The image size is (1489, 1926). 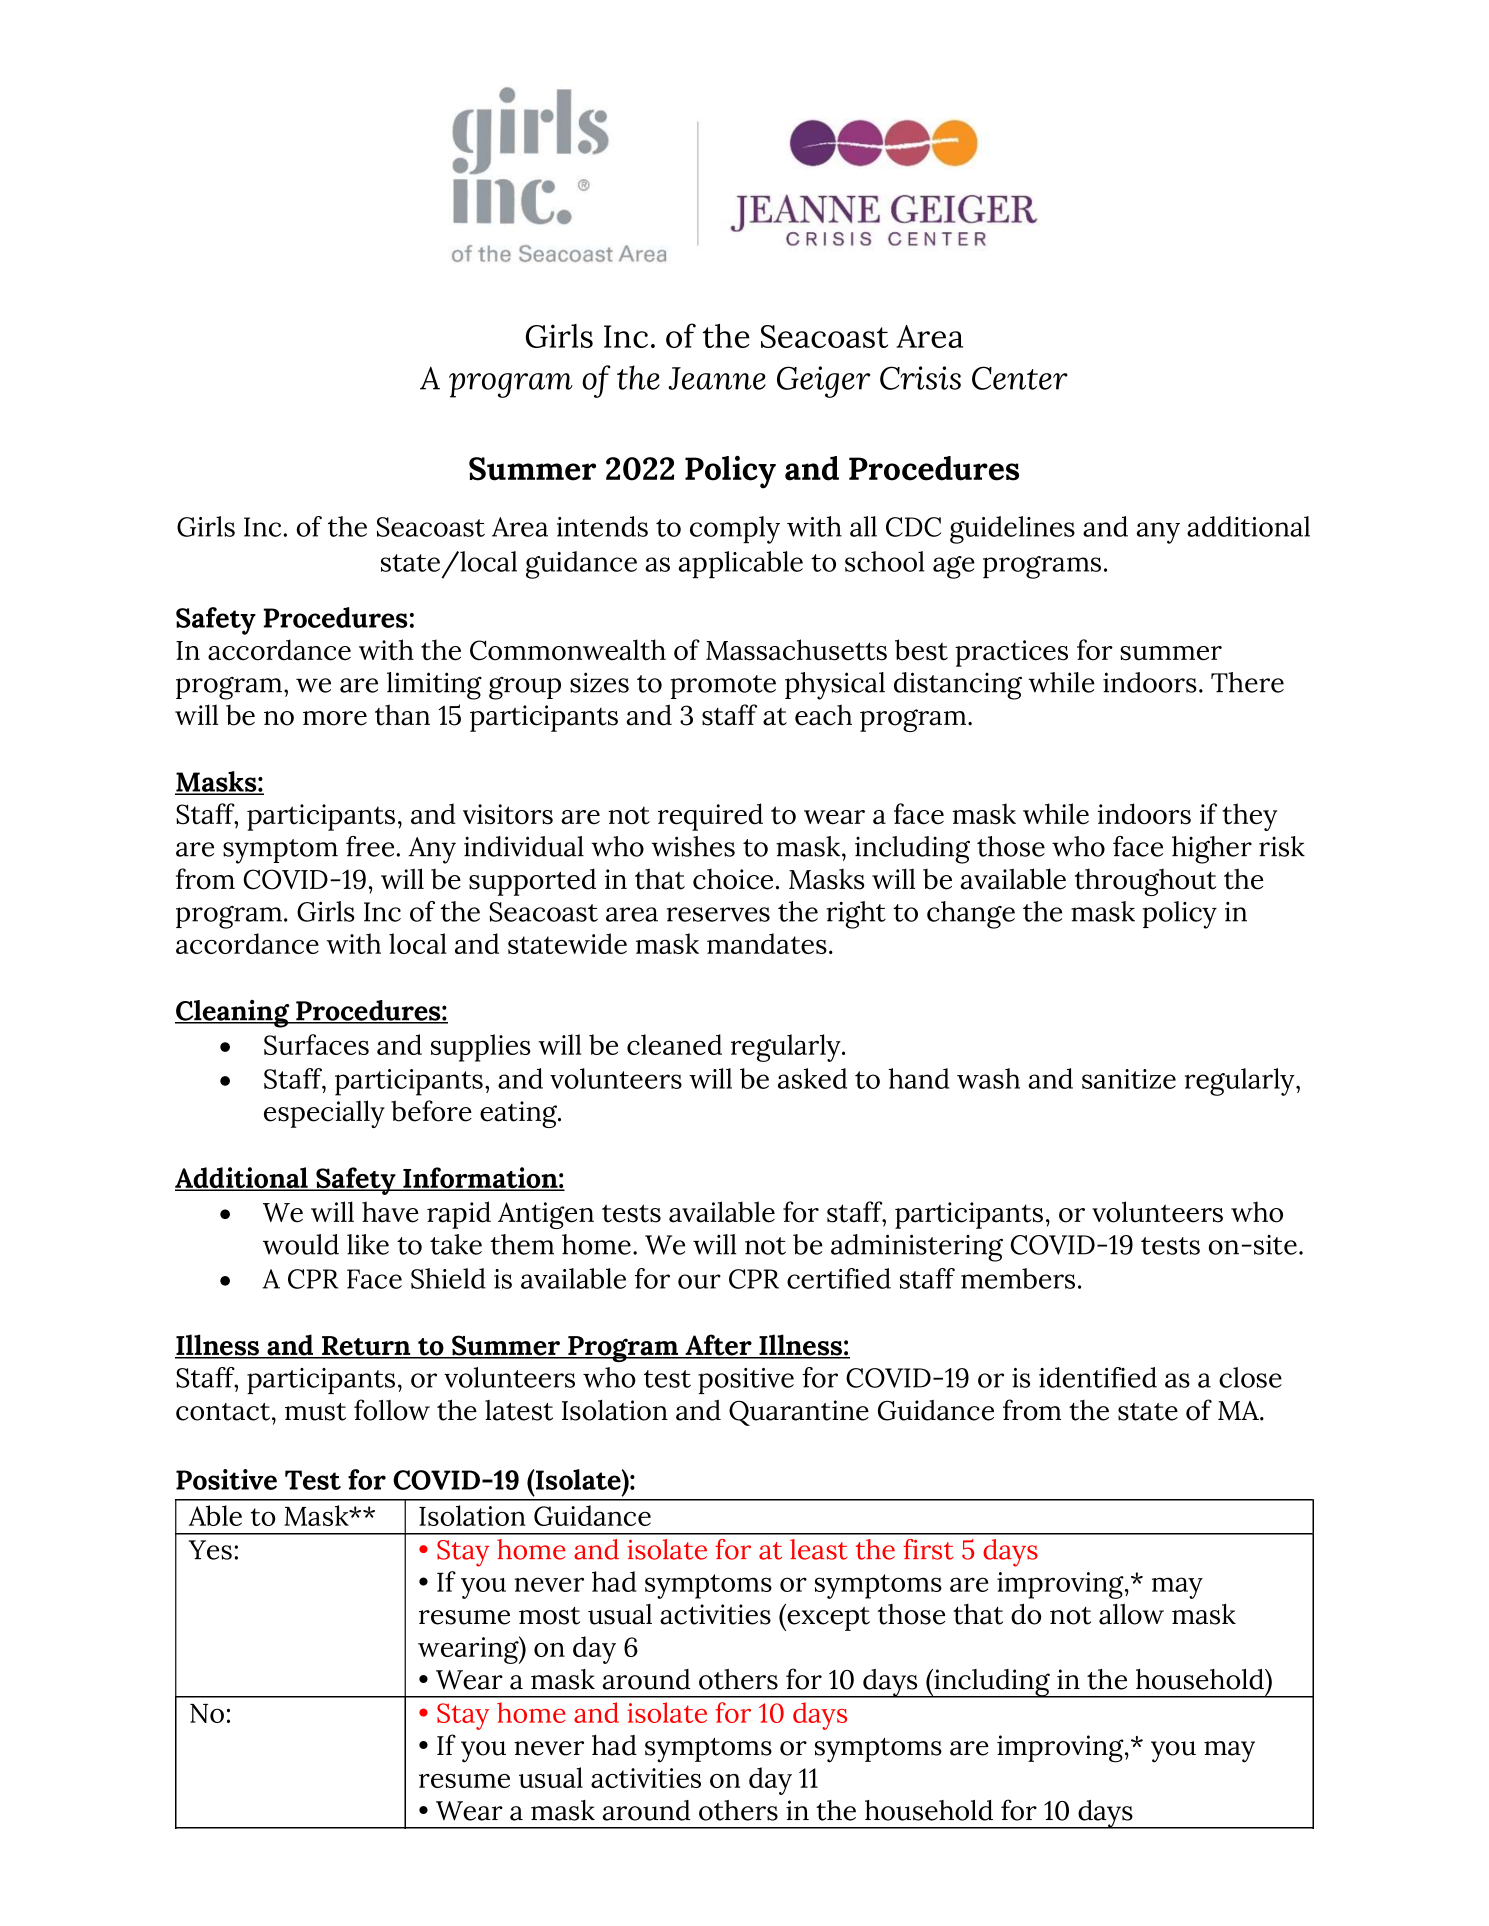 What do you see at coordinates (602, 526) in the image?
I see `intends` at bounding box center [602, 526].
